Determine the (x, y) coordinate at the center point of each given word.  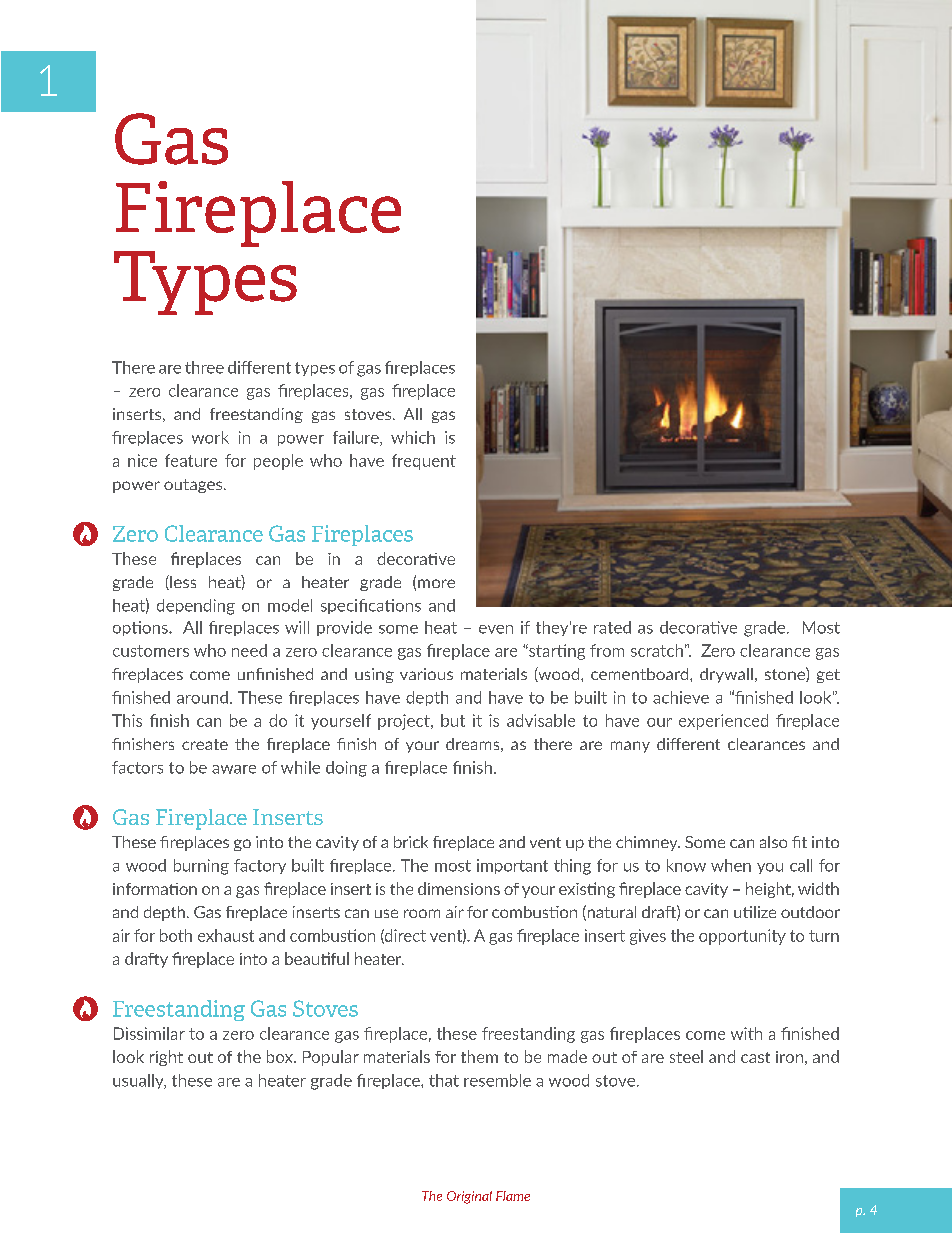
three (204, 367)
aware (234, 769)
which (413, 437)
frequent (424, 462)
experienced (723, 722)
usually (139, 1081)
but (453, 720)
